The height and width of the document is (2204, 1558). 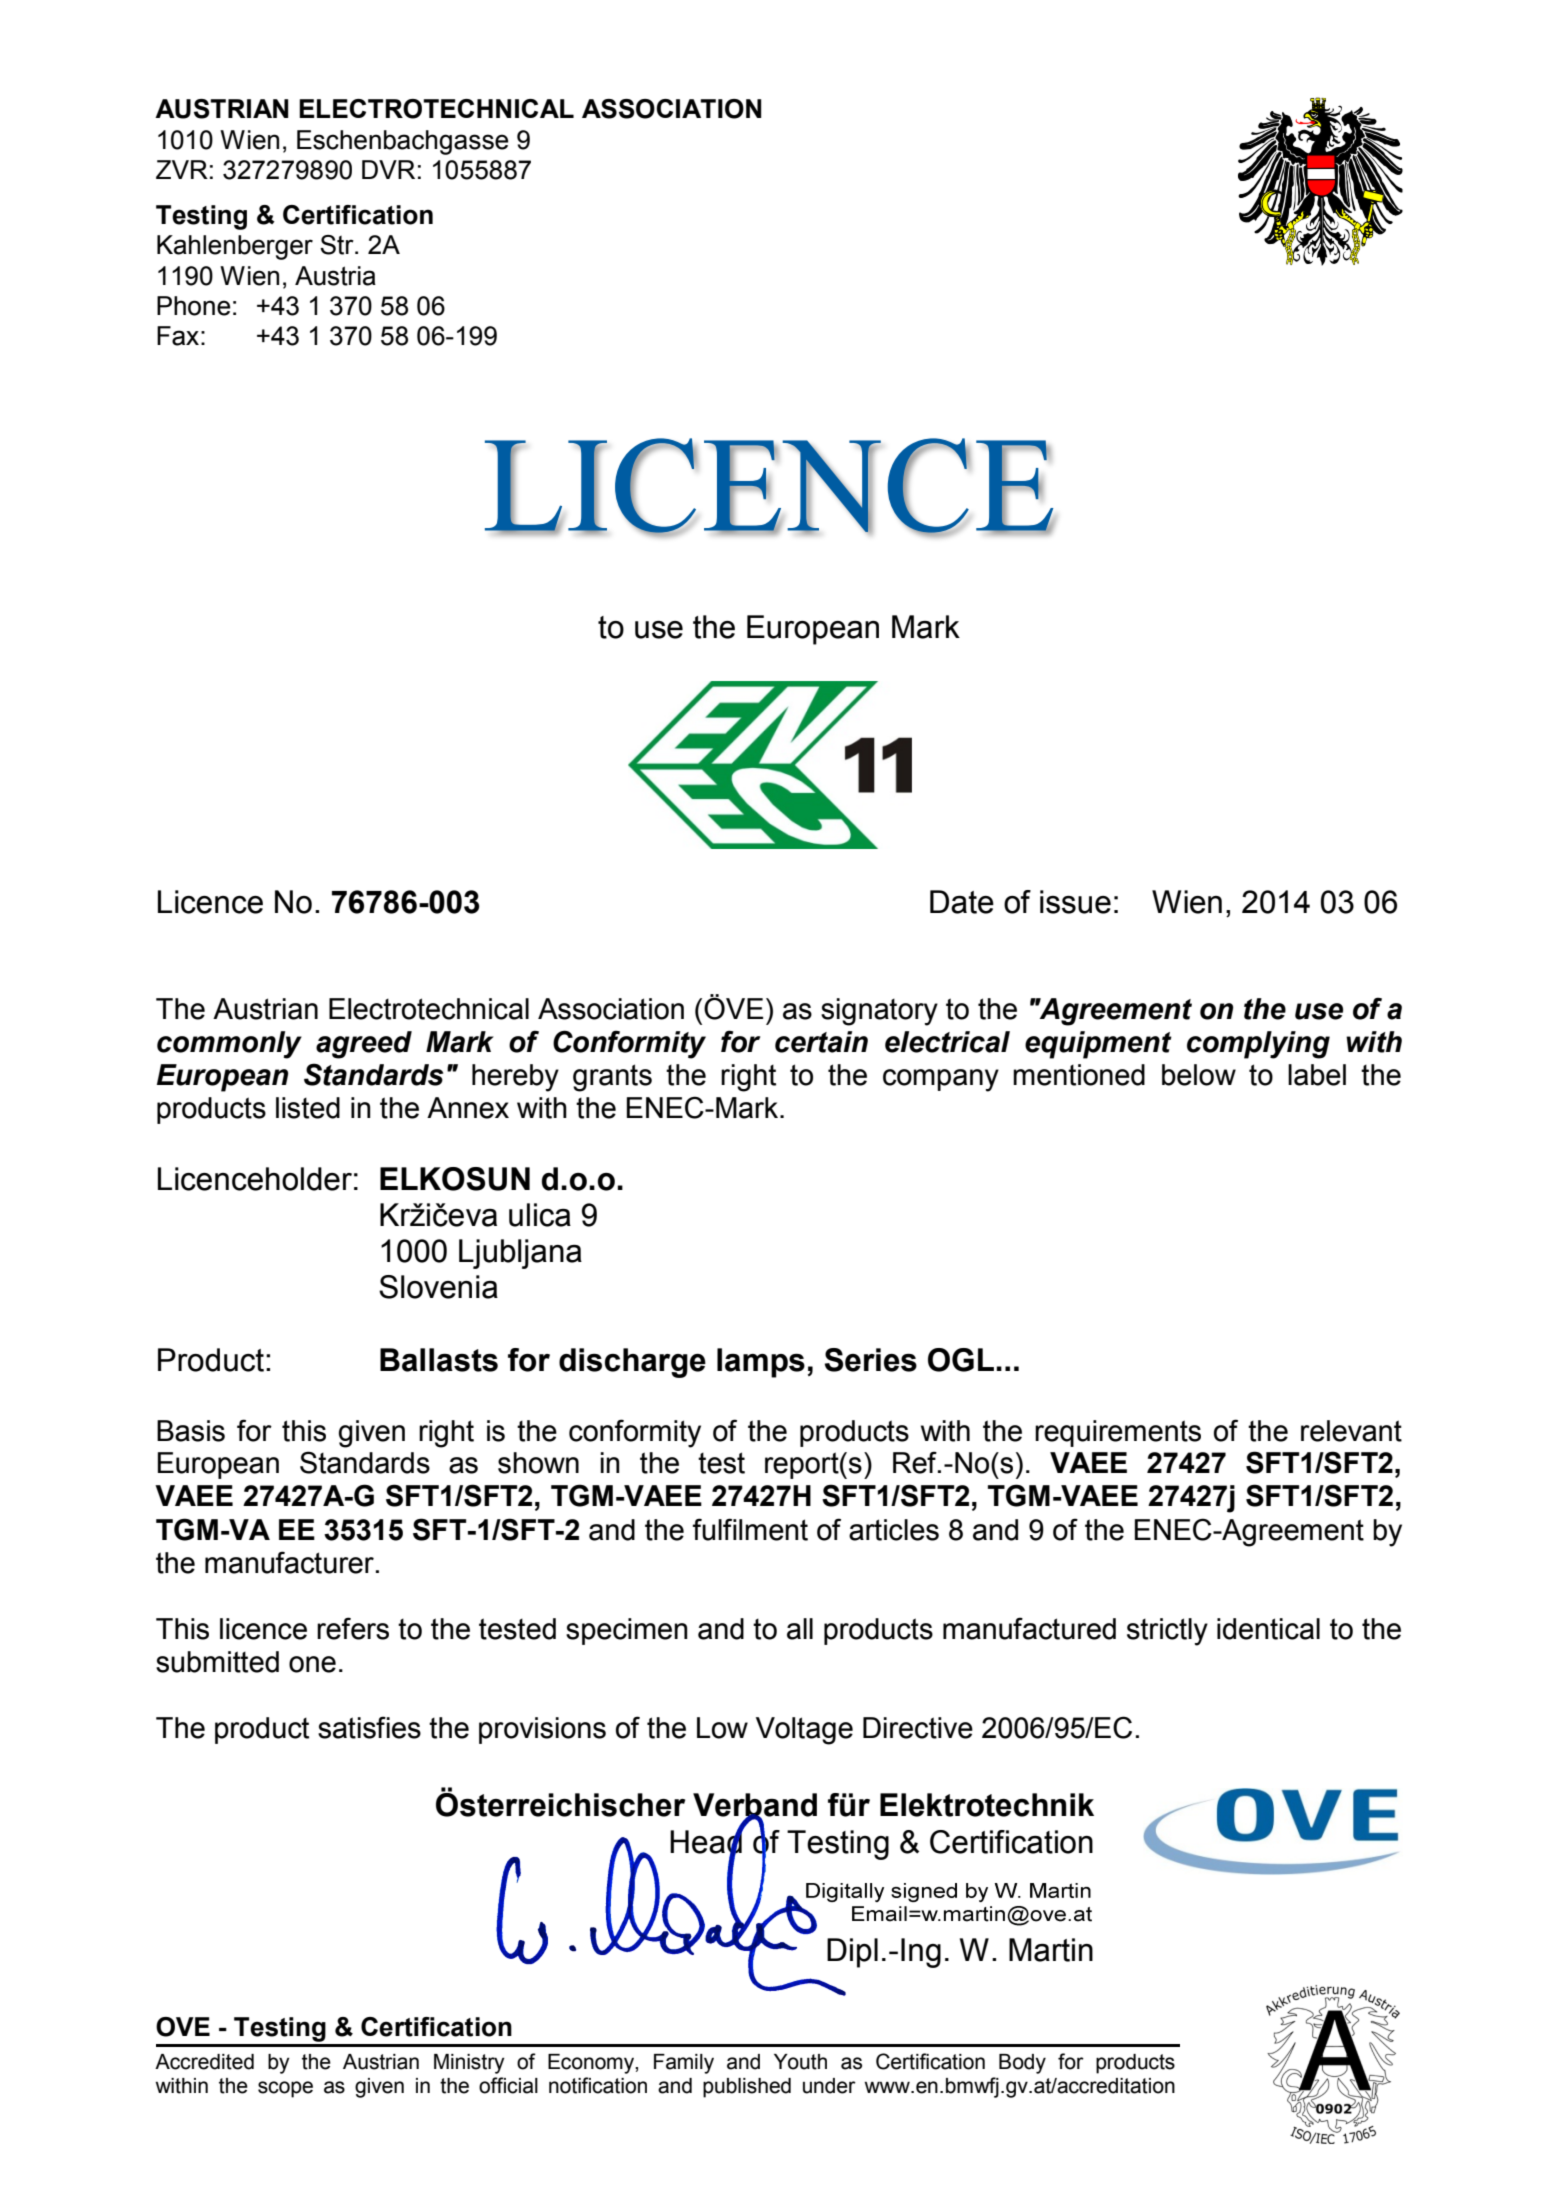 I want to click on scope, so click(x=285, y=2089).
